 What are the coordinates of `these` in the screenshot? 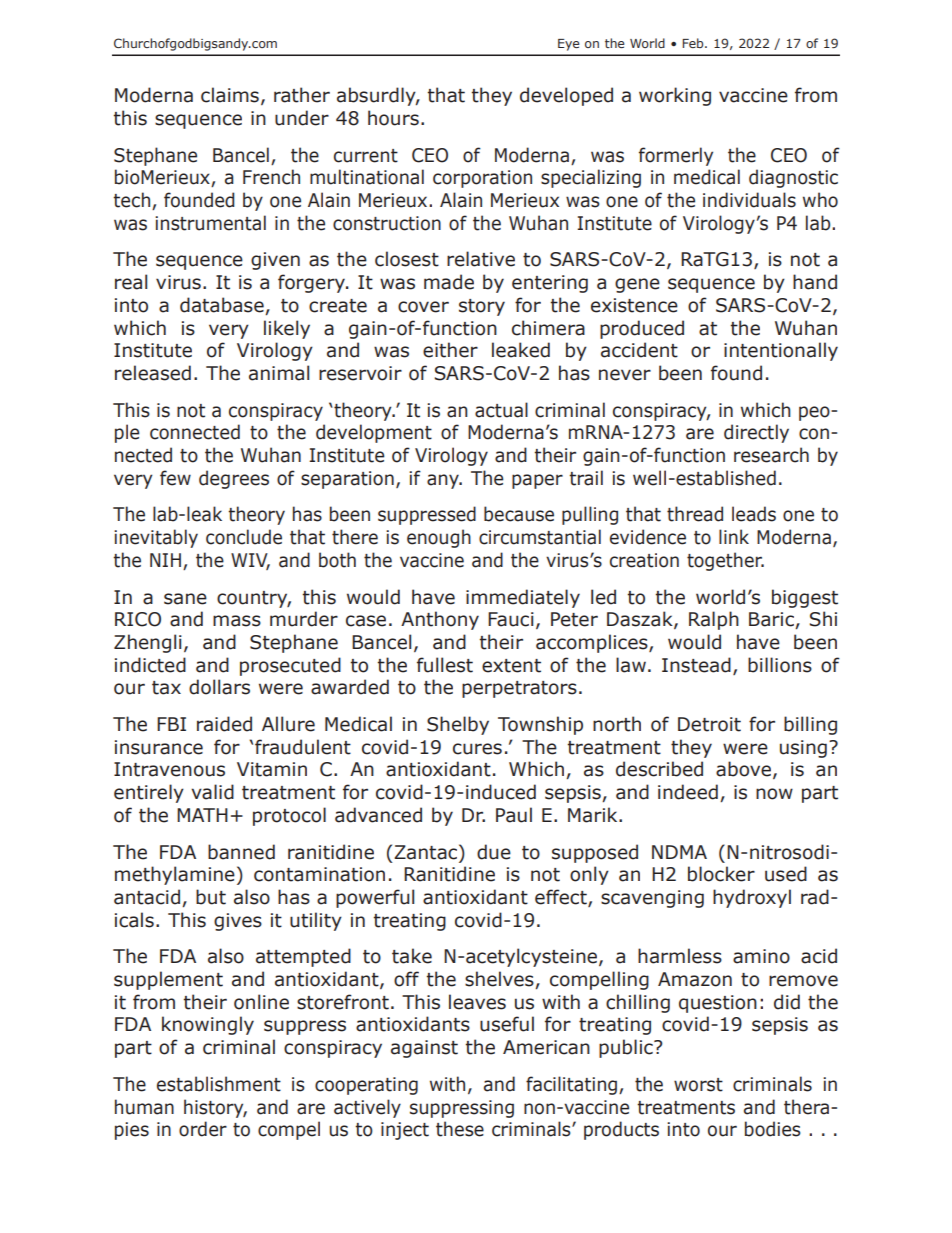 It's located at (460, 1129).
